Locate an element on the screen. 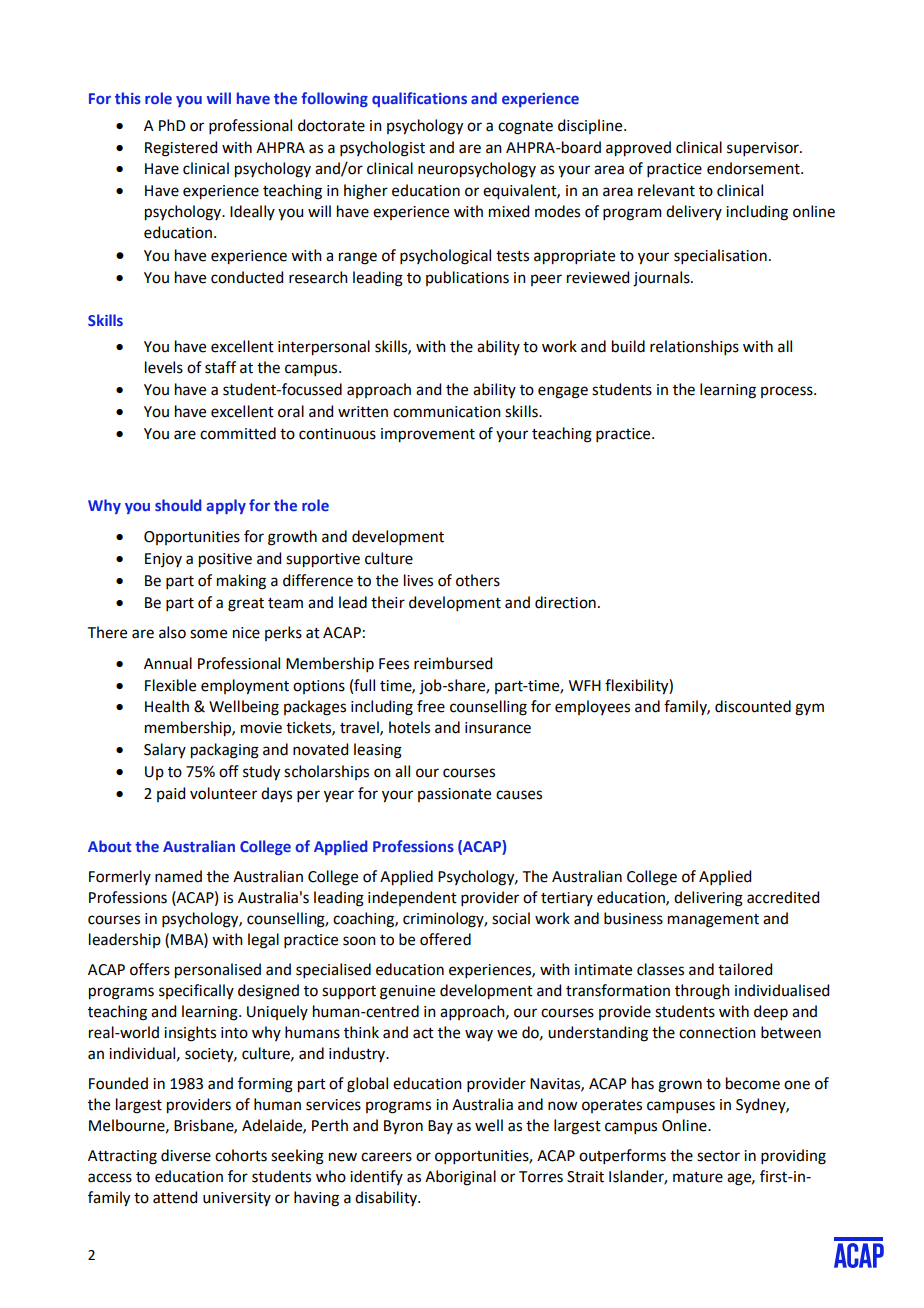 The image size is (924, 1308). Aboriginal is located at coordinates (460, 1178).
